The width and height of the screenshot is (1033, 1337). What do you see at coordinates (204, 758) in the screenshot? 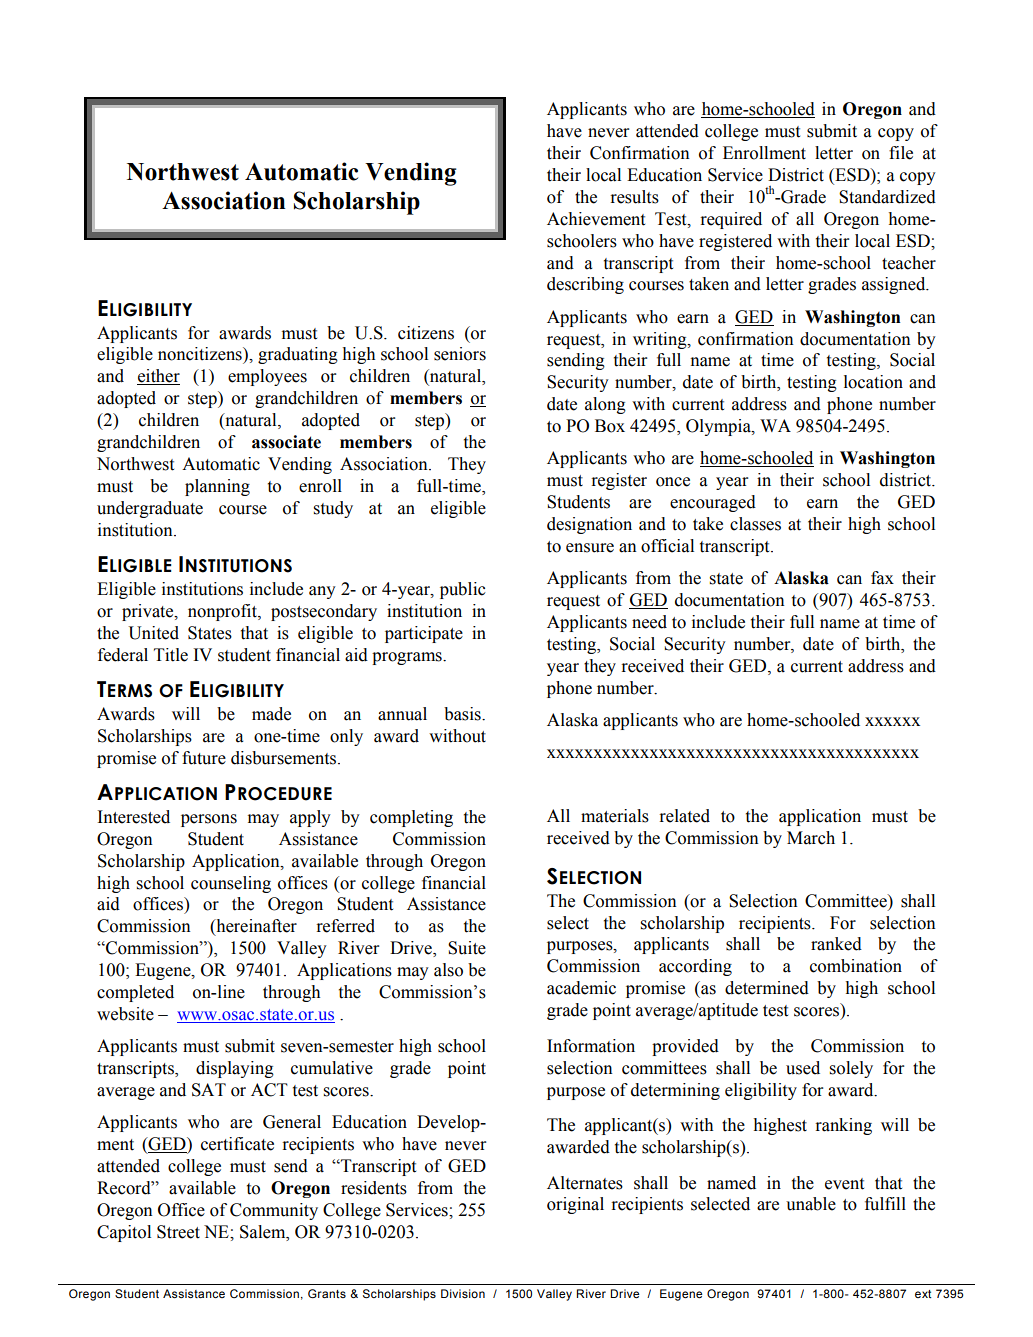
I see `future` at bounding box center [204, 758].
